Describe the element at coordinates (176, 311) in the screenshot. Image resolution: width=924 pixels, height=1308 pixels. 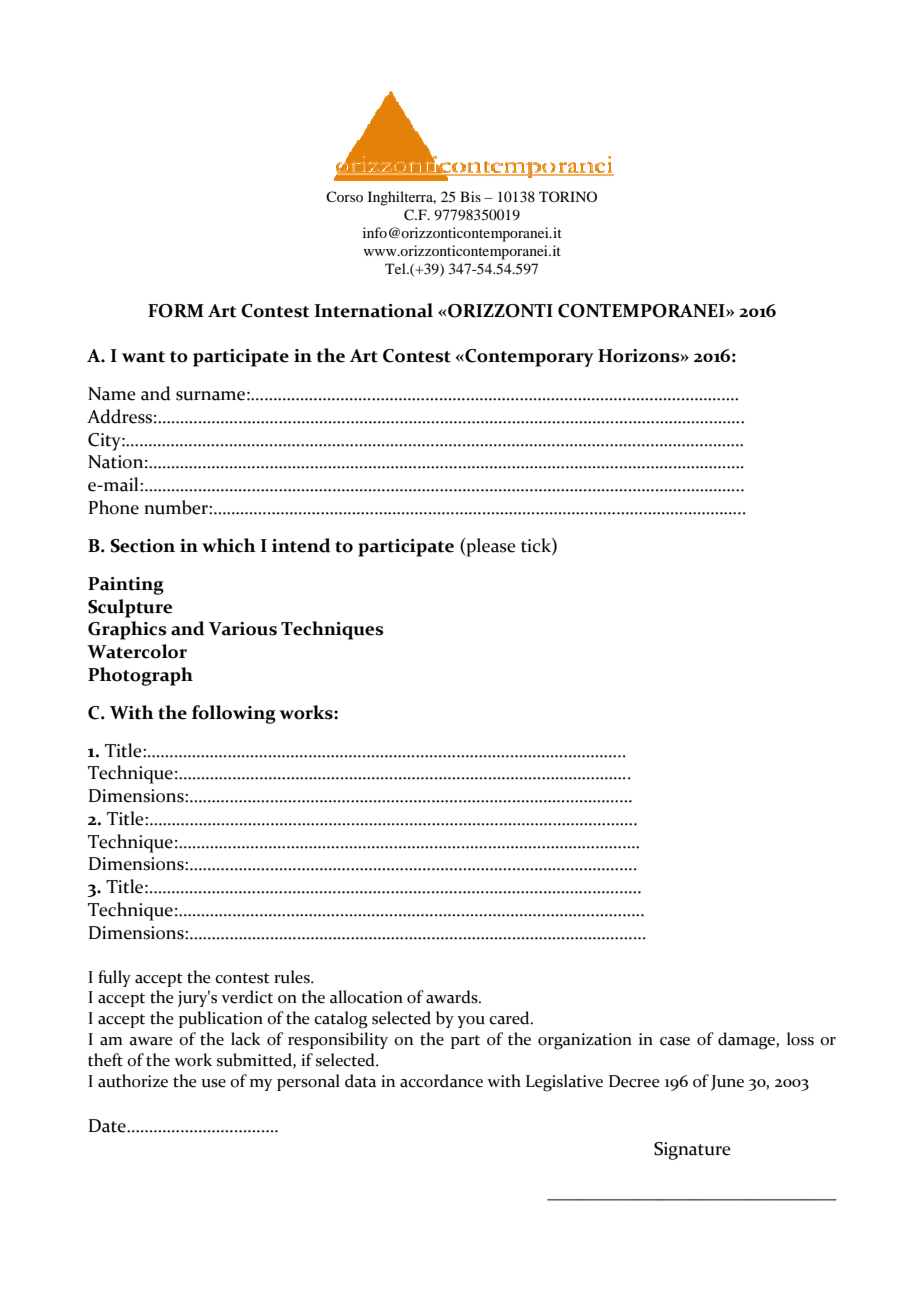
I see `FORM` at that location.
